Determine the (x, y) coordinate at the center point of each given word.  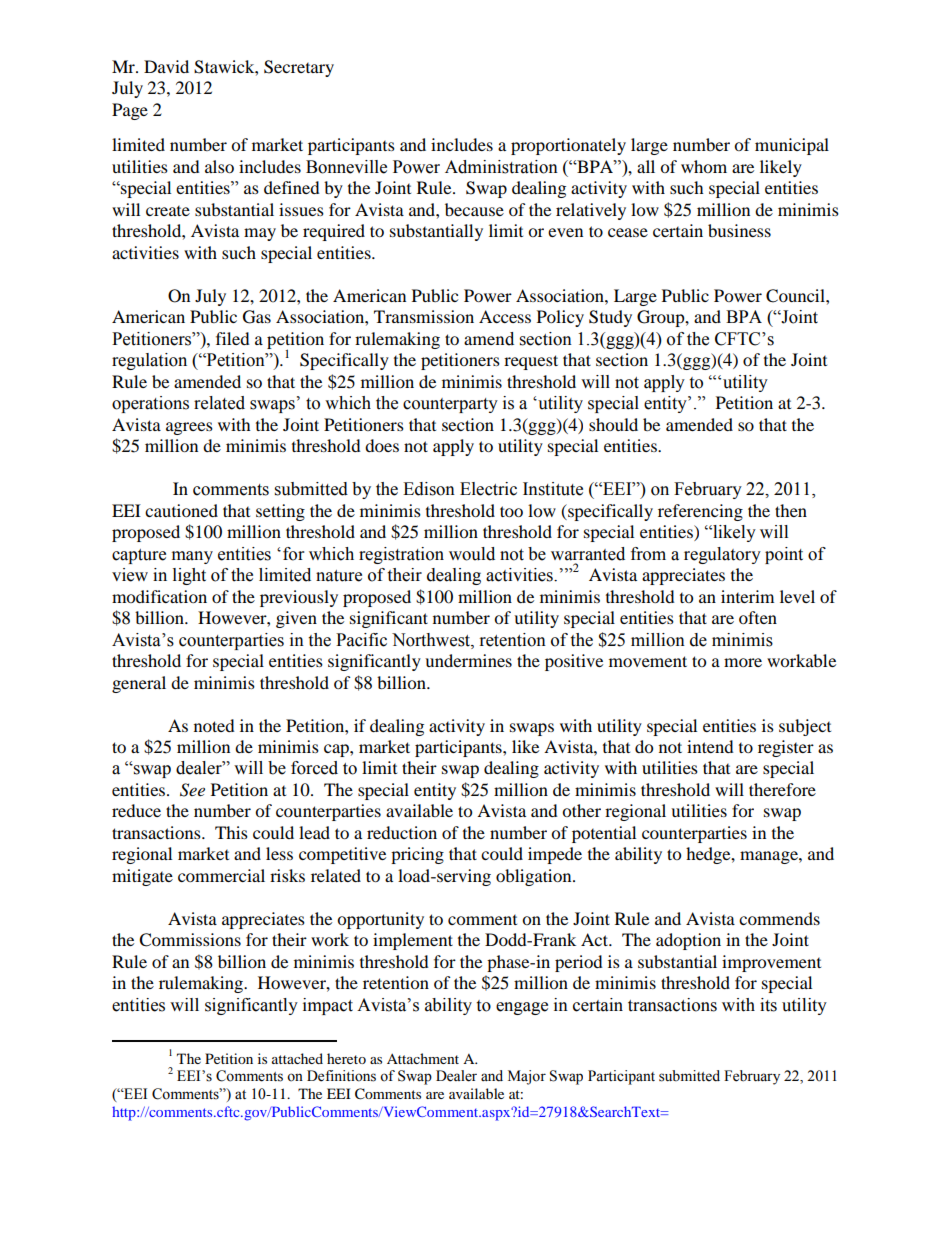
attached (297, 1058)
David (166, 66)
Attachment (423, 1058)
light (189, 576)
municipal (792, 146)
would (472, 554)
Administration (501, 167)
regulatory (722, 555)
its (768, 1005)
